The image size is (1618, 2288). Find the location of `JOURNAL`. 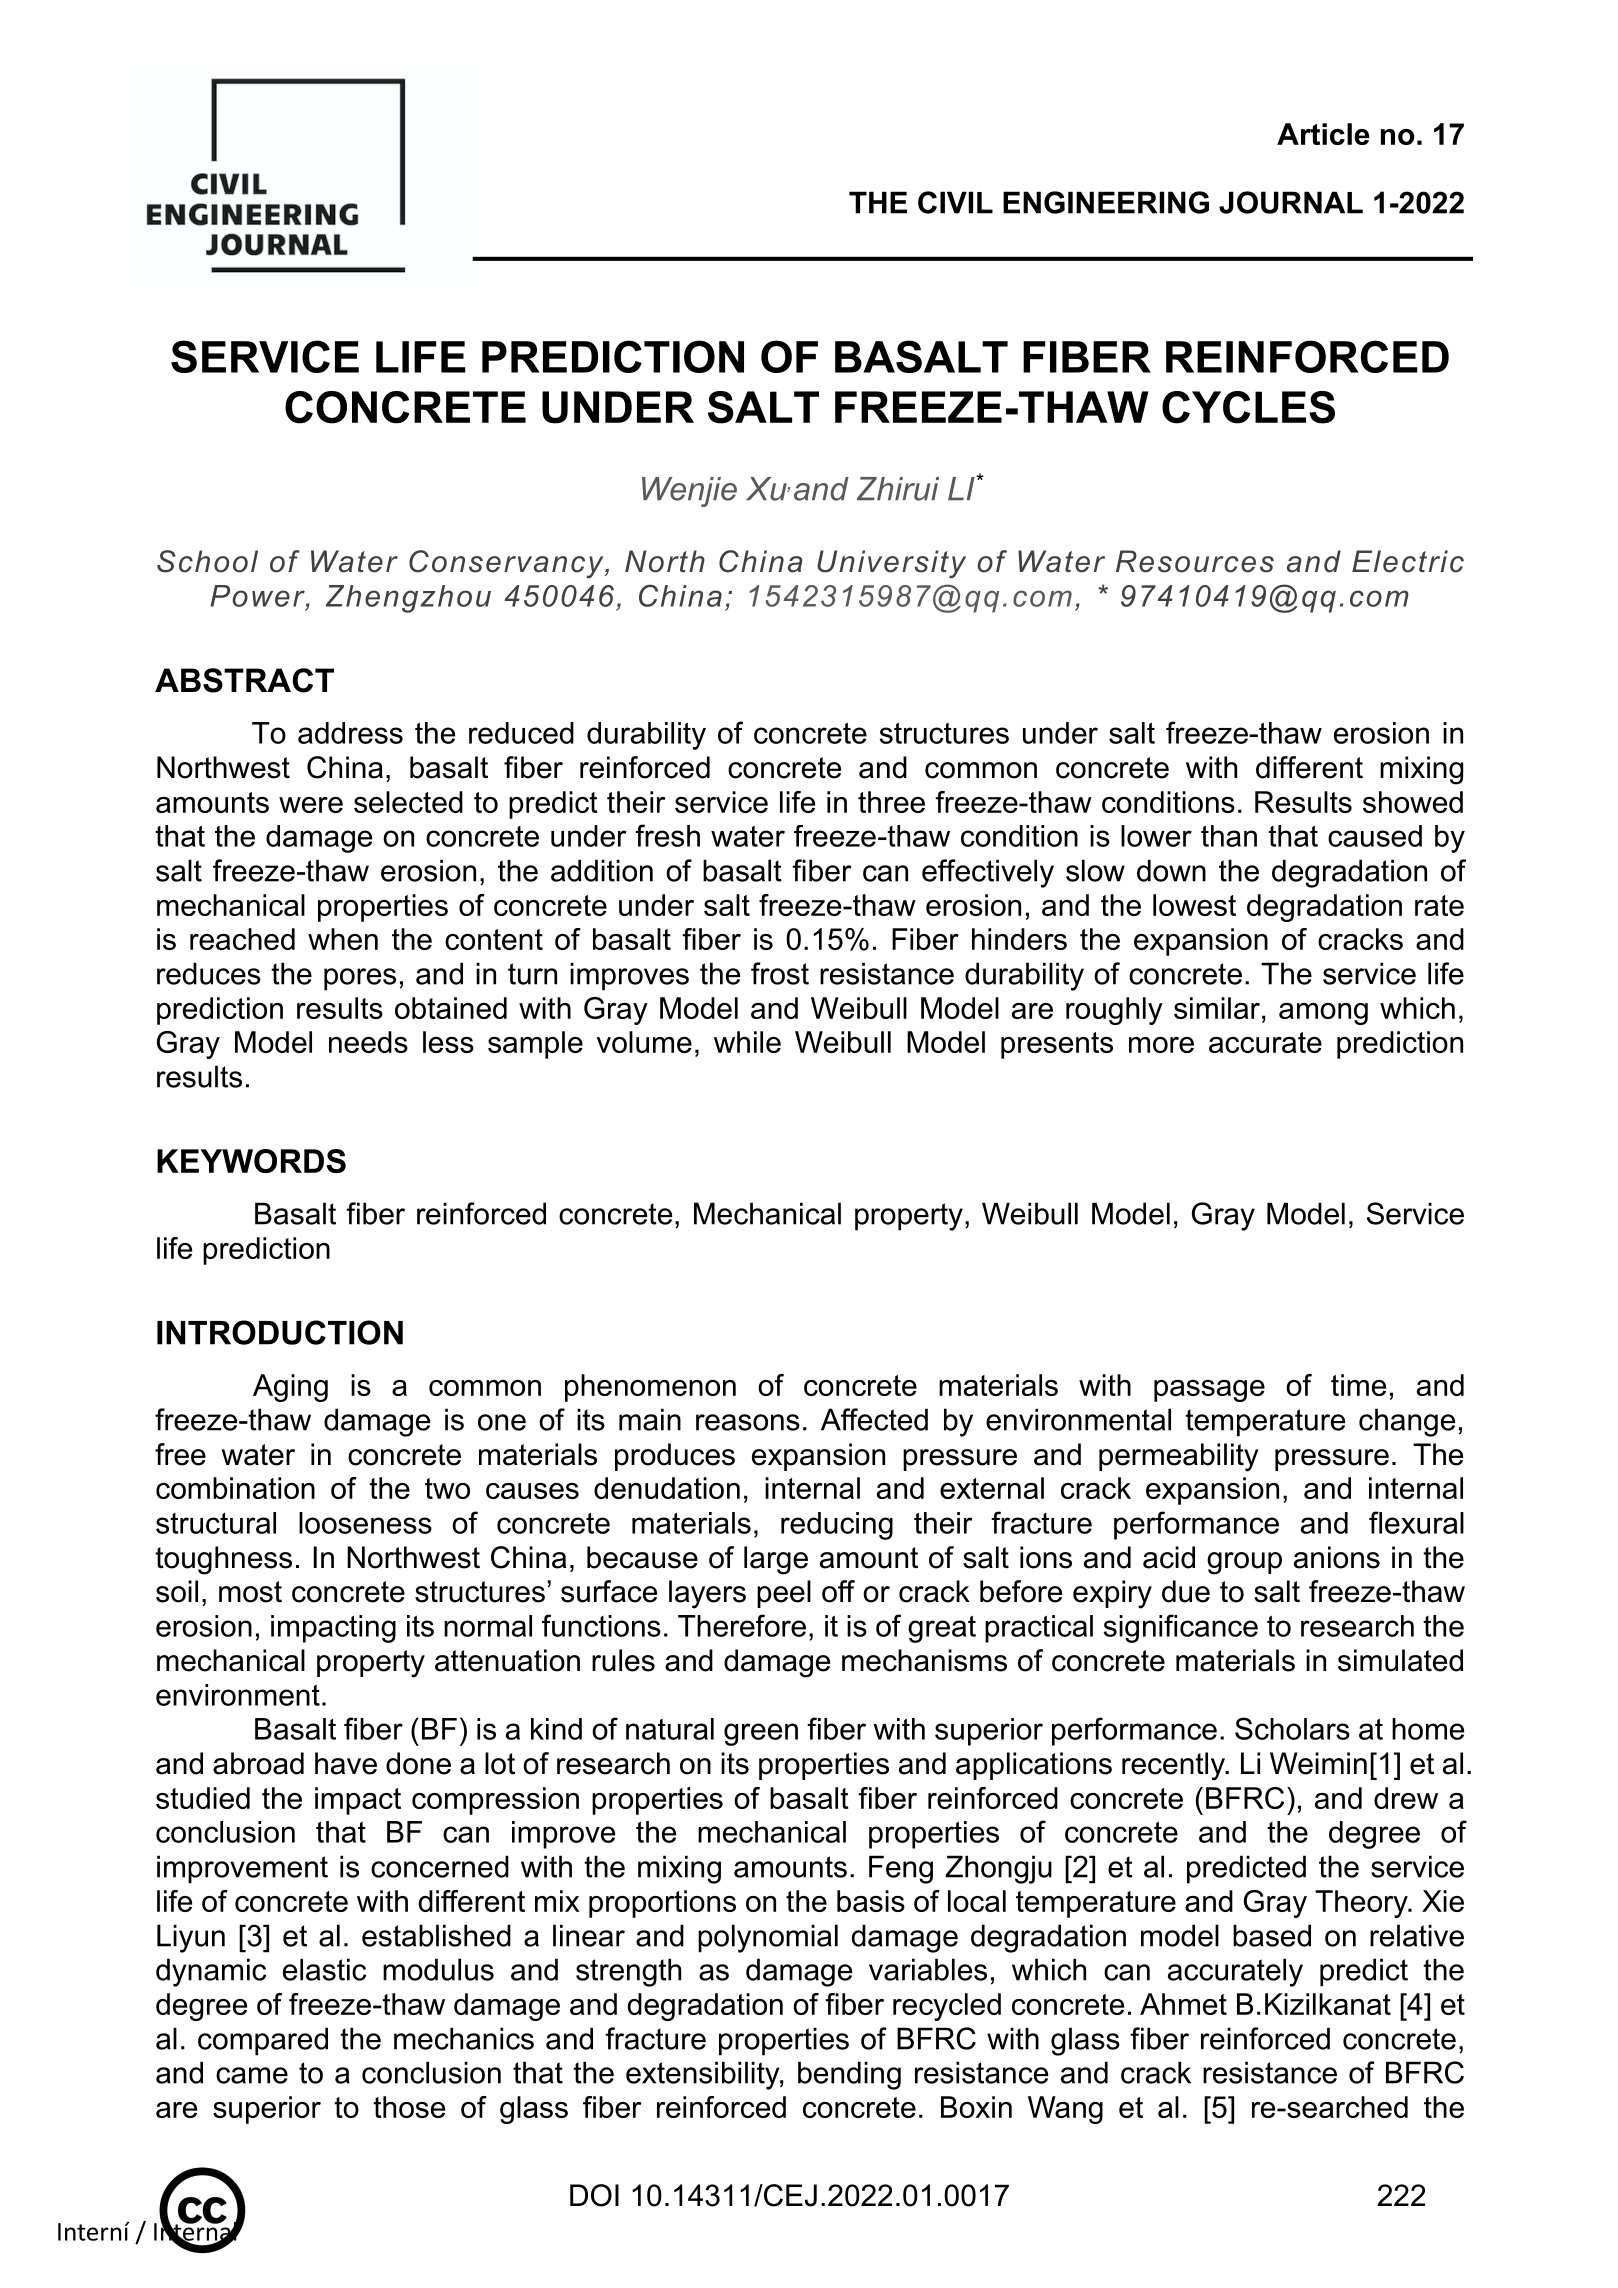

JOURNAL is located at coordinates (1291, 202).
